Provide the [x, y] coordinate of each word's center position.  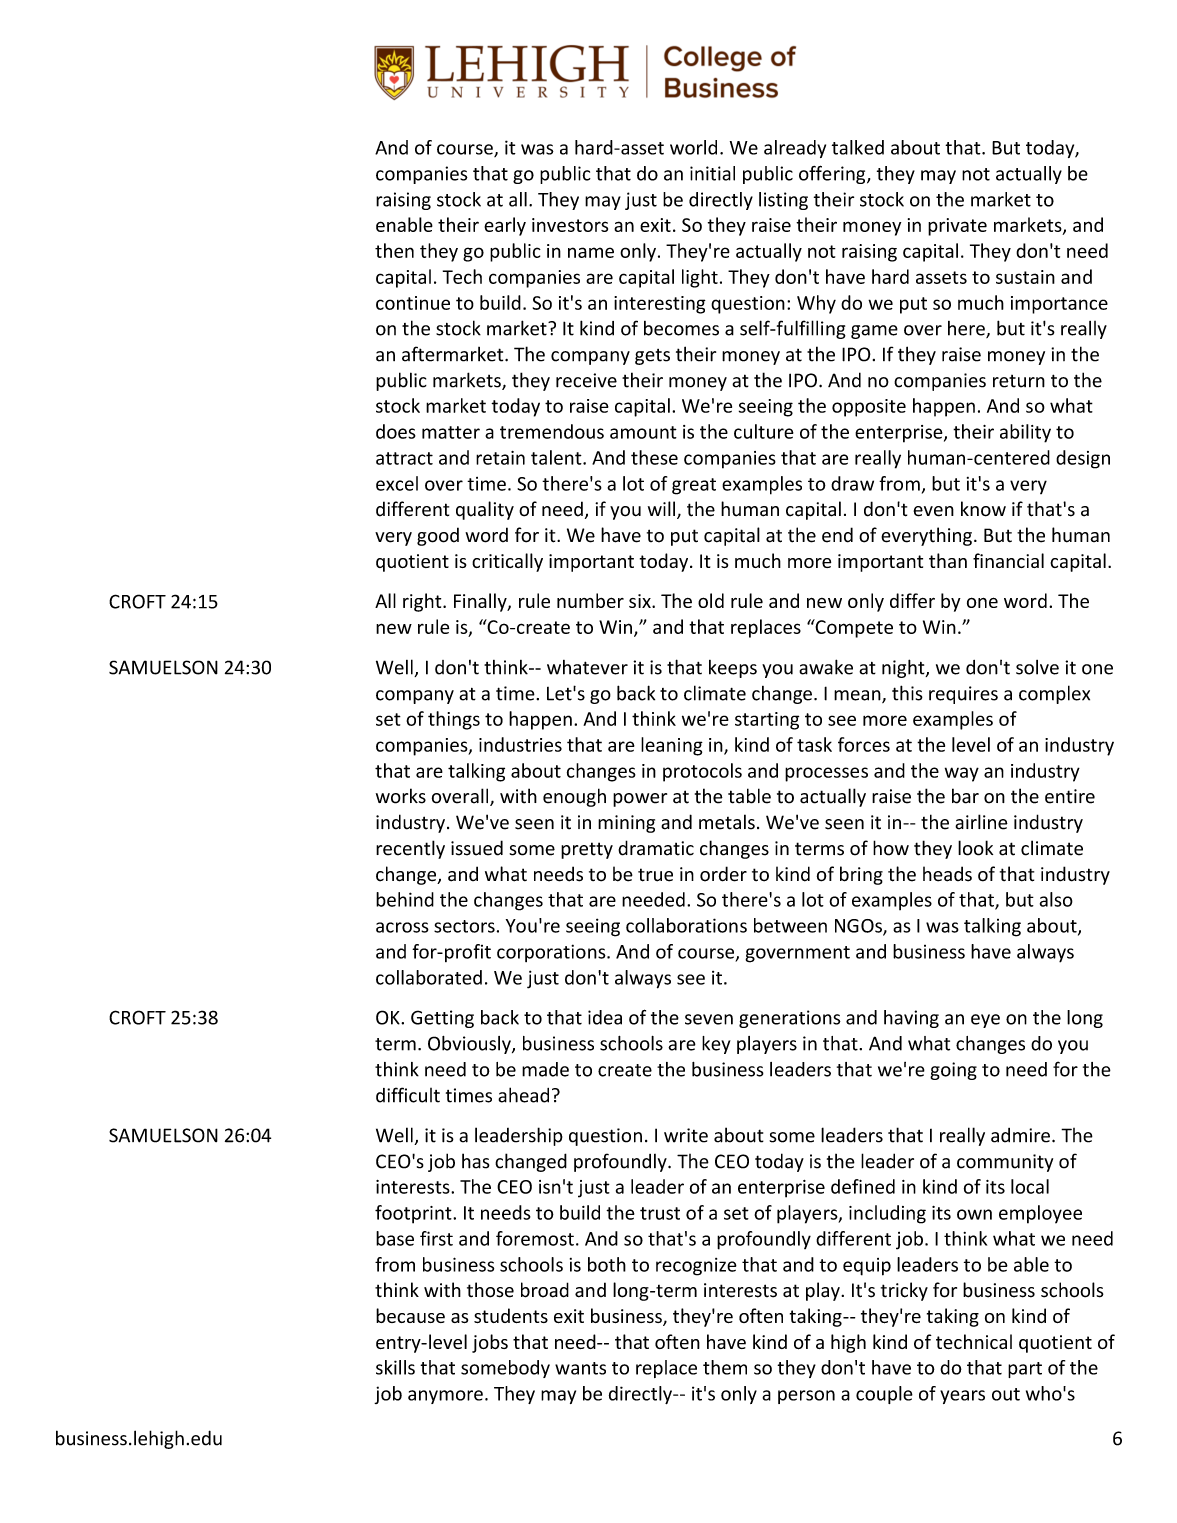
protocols [702, 772]
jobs [490, 1343]
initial [712, 173]
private [957, 227]
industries [520, 744]
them [725, 1367]
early [505, 226]
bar [965, 796]
